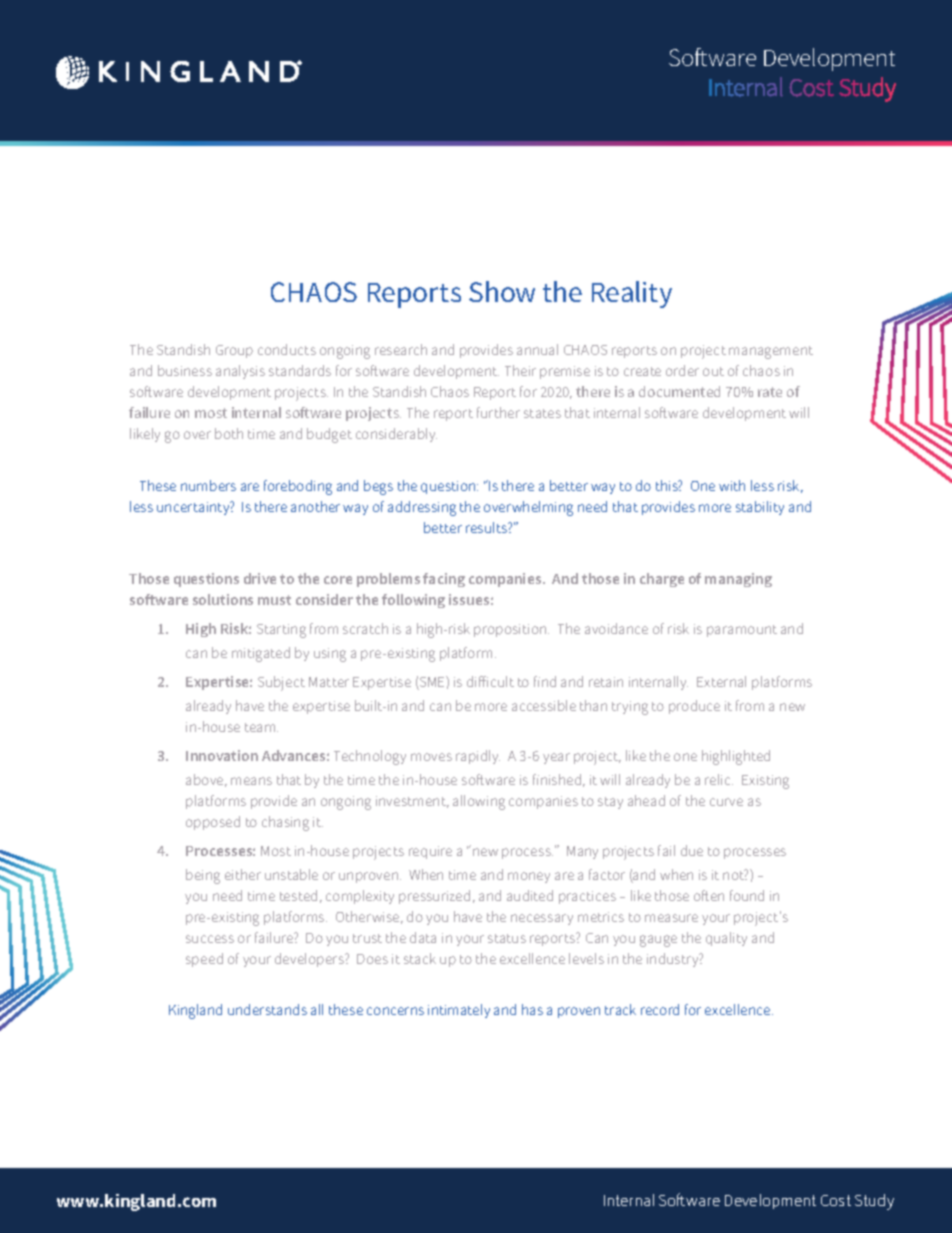  Describe the element at coordinates (298, 487) in the screenshot. I see `foreboding` at that location.
